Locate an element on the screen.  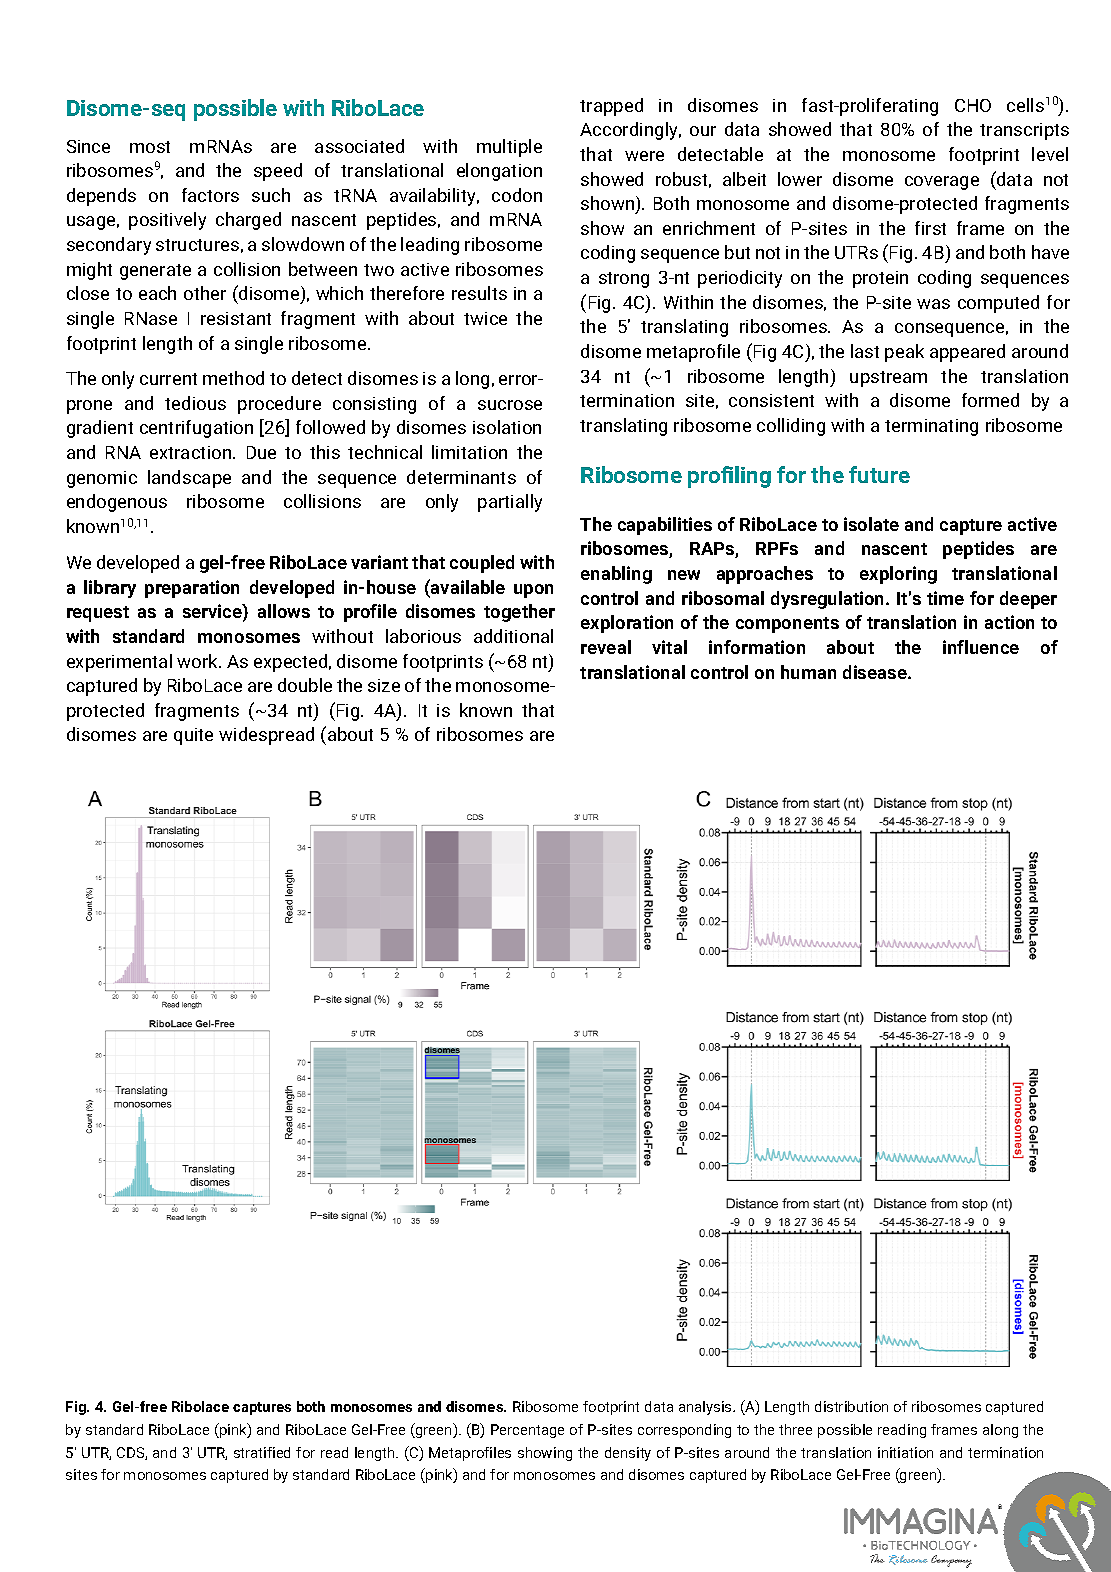
preparation is located at coordinates (192, 589).
